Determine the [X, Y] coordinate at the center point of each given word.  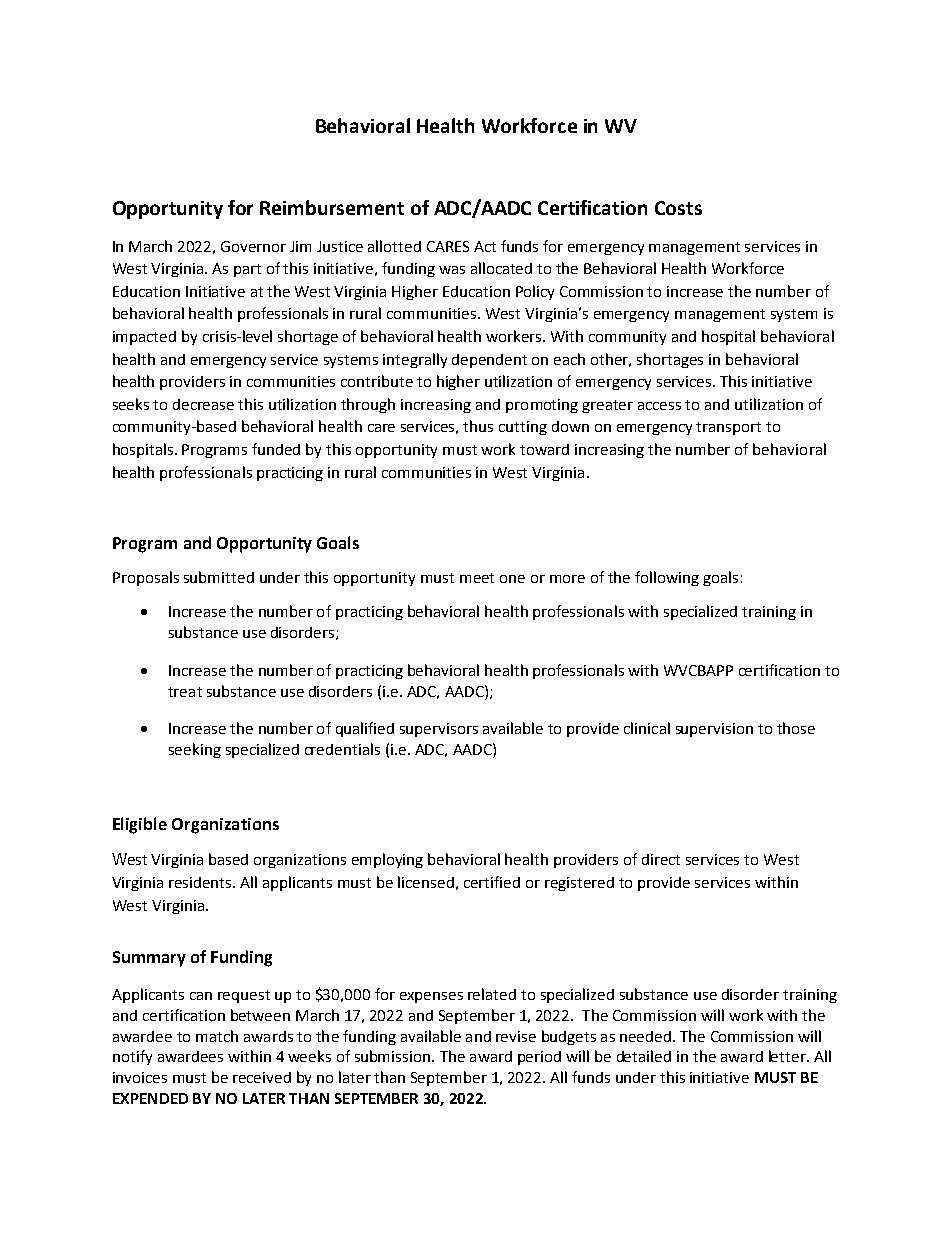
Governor [253, 246]
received [262, 1077]
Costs [678, 208]
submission [394, 1056]
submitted [219, 577]
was [452, 270]
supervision [714, 730]
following [667, 578]
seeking [195, 750]
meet [477, 578]
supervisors [439, 730]
